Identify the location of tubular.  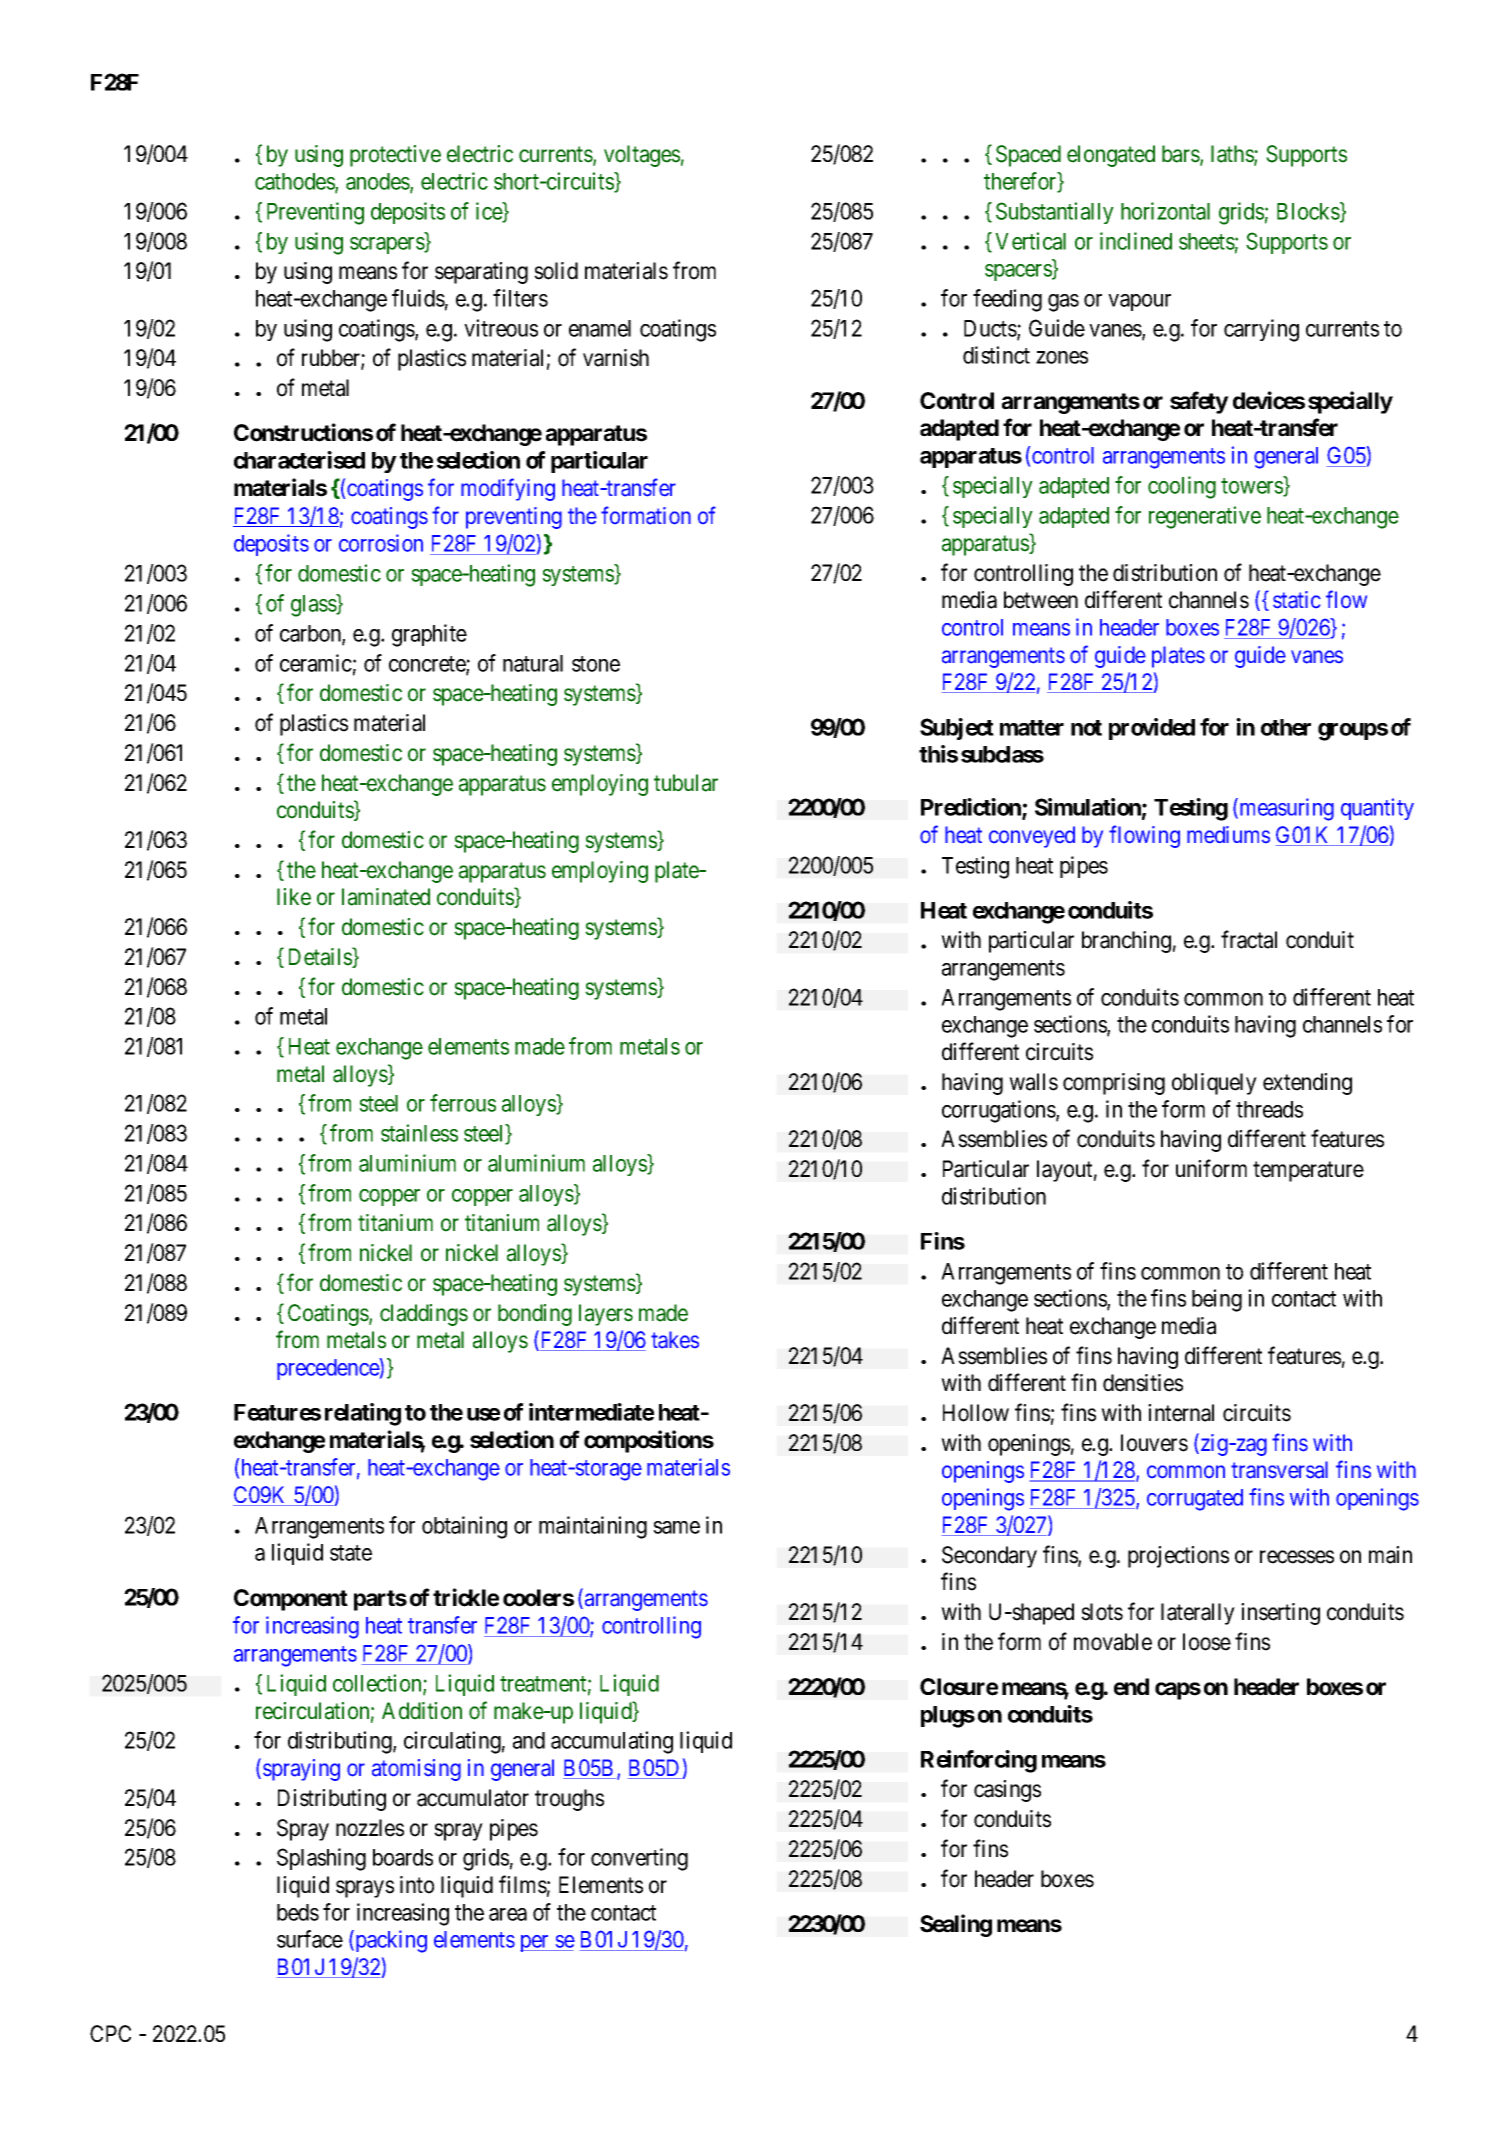
(686, 783).
